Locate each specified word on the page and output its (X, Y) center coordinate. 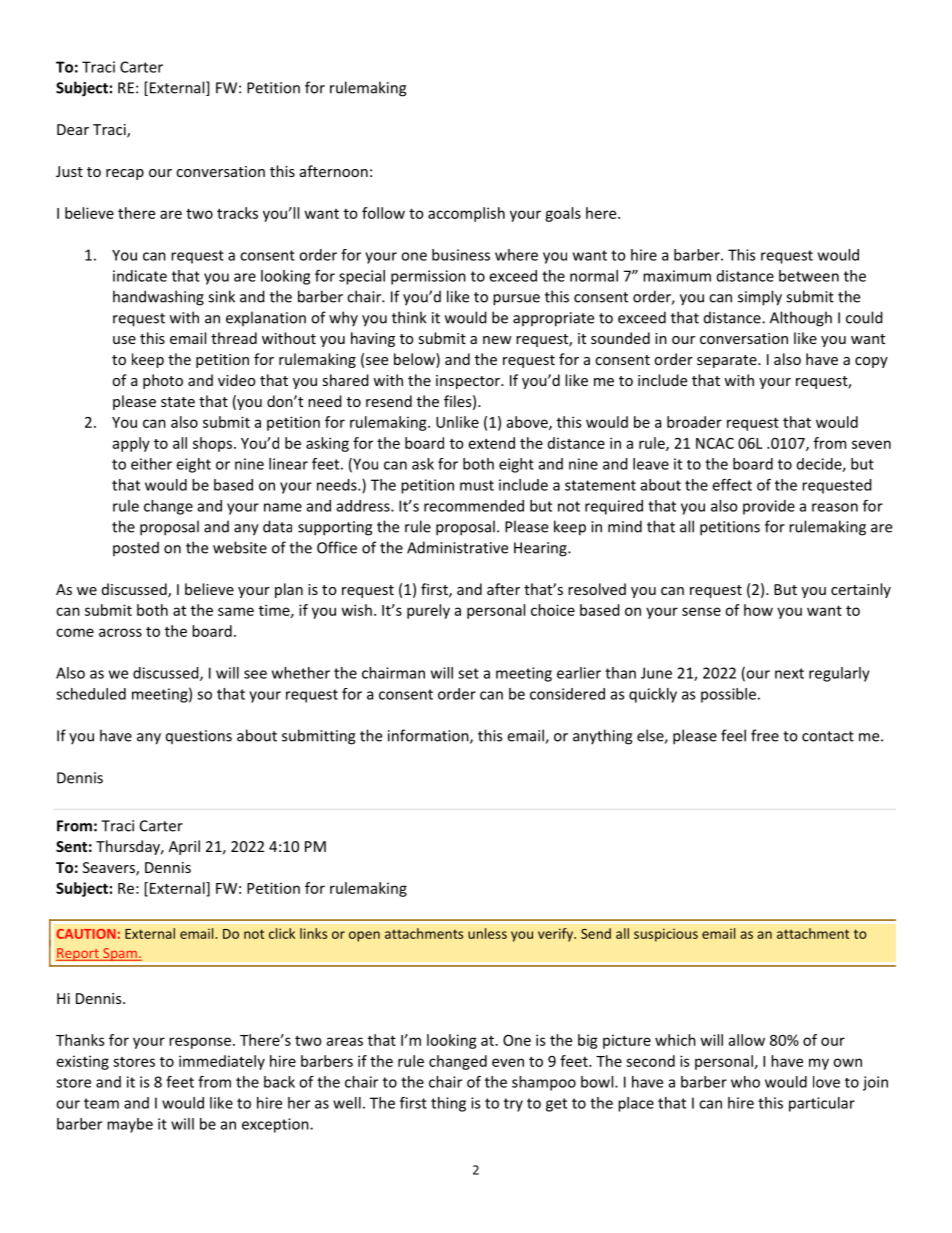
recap (125, 174)
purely (428, 611)
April (184, 847)
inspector (469, 382)
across (120, 632)
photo (163, 381)
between (809, 276)
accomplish (466, 214)
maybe (130, 1125)
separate (728, 361)
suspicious (666, 935)
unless (487, 933)
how (758, 610)
